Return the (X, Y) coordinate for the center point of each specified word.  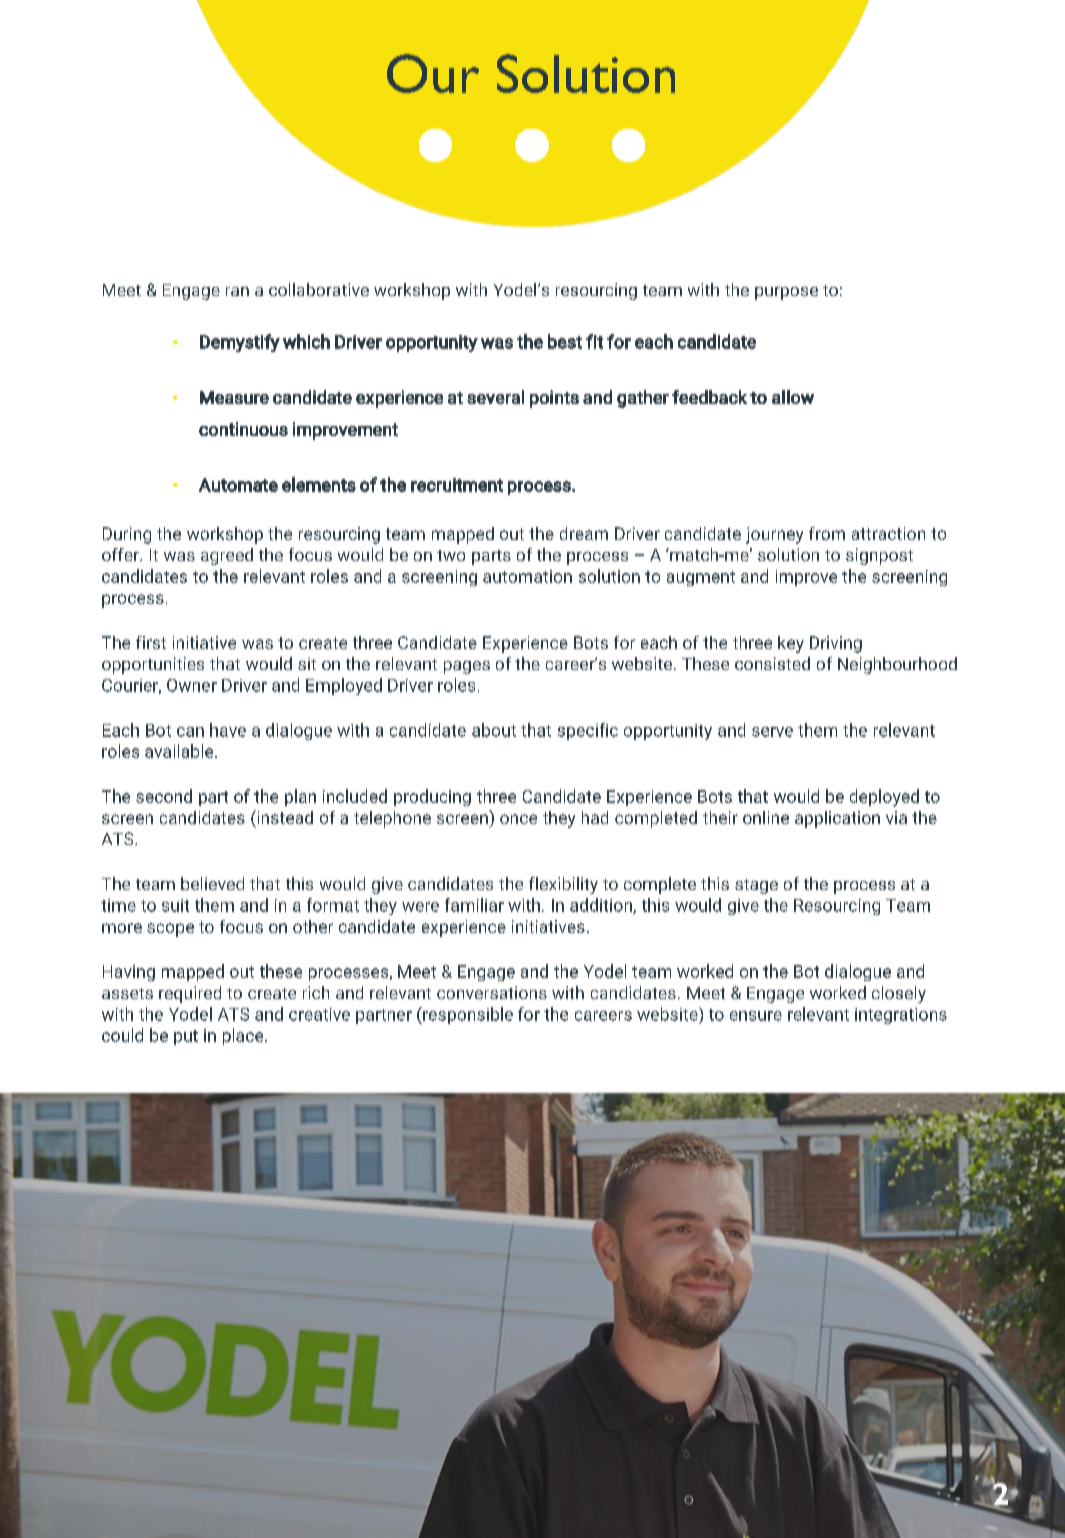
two (451, 555)
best (565, 341)
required (190, 994)
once (518, 819)
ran (237, 291)
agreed (227, 556)
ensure (756, 1016)
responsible (467, 1015)
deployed (884, 798)
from (827, 533)
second (164, 796)
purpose (786, 293)
